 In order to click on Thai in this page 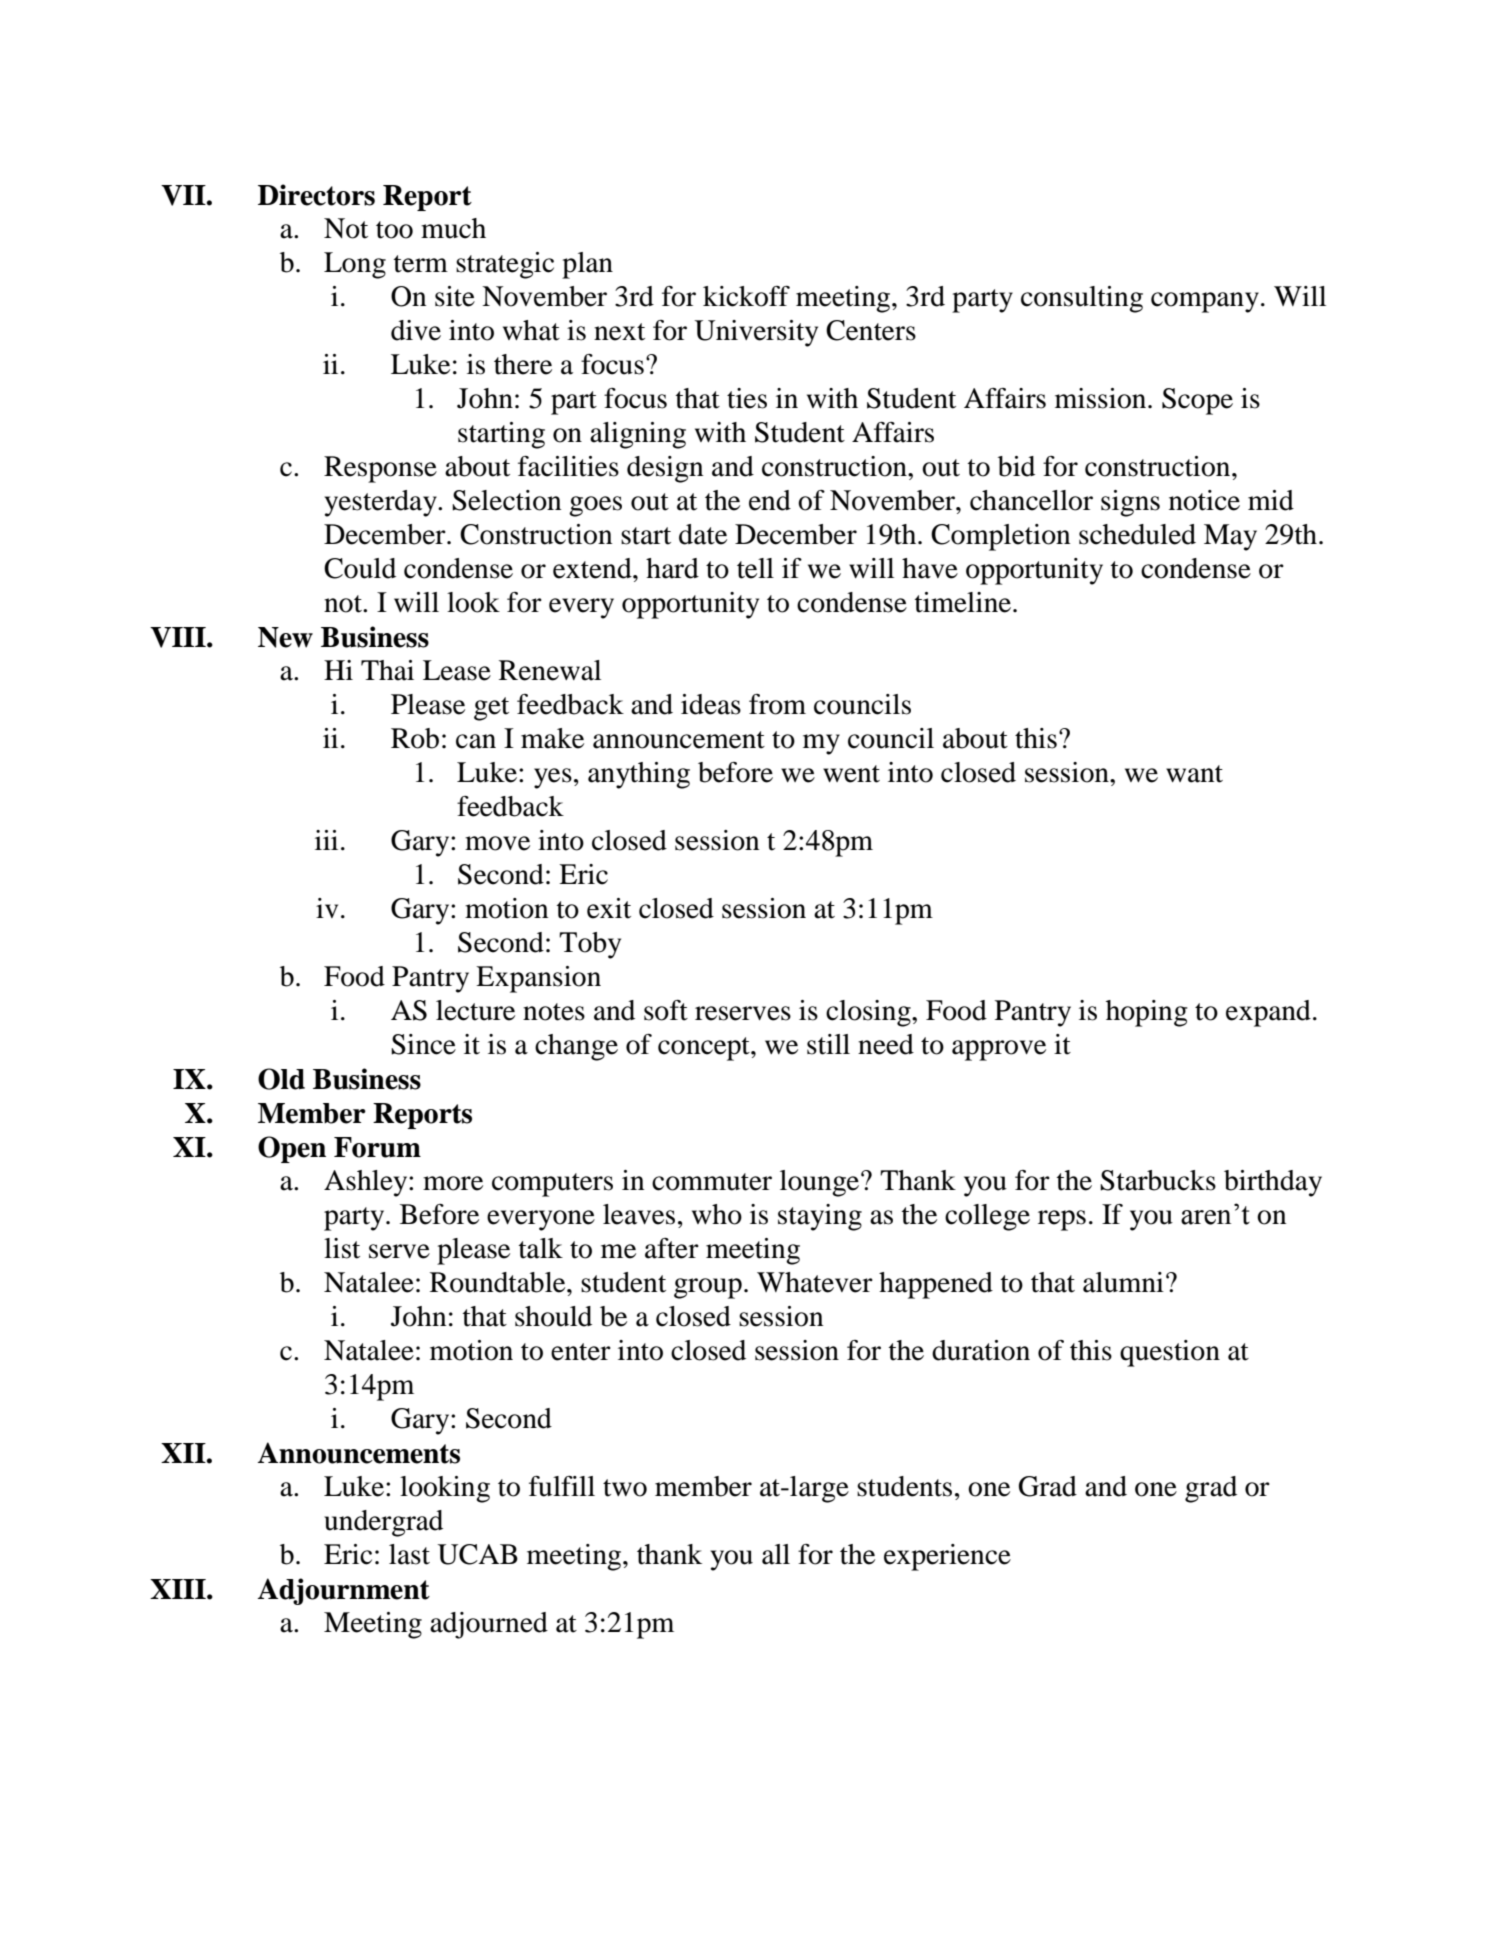, I will do `click(387, 670)`.
